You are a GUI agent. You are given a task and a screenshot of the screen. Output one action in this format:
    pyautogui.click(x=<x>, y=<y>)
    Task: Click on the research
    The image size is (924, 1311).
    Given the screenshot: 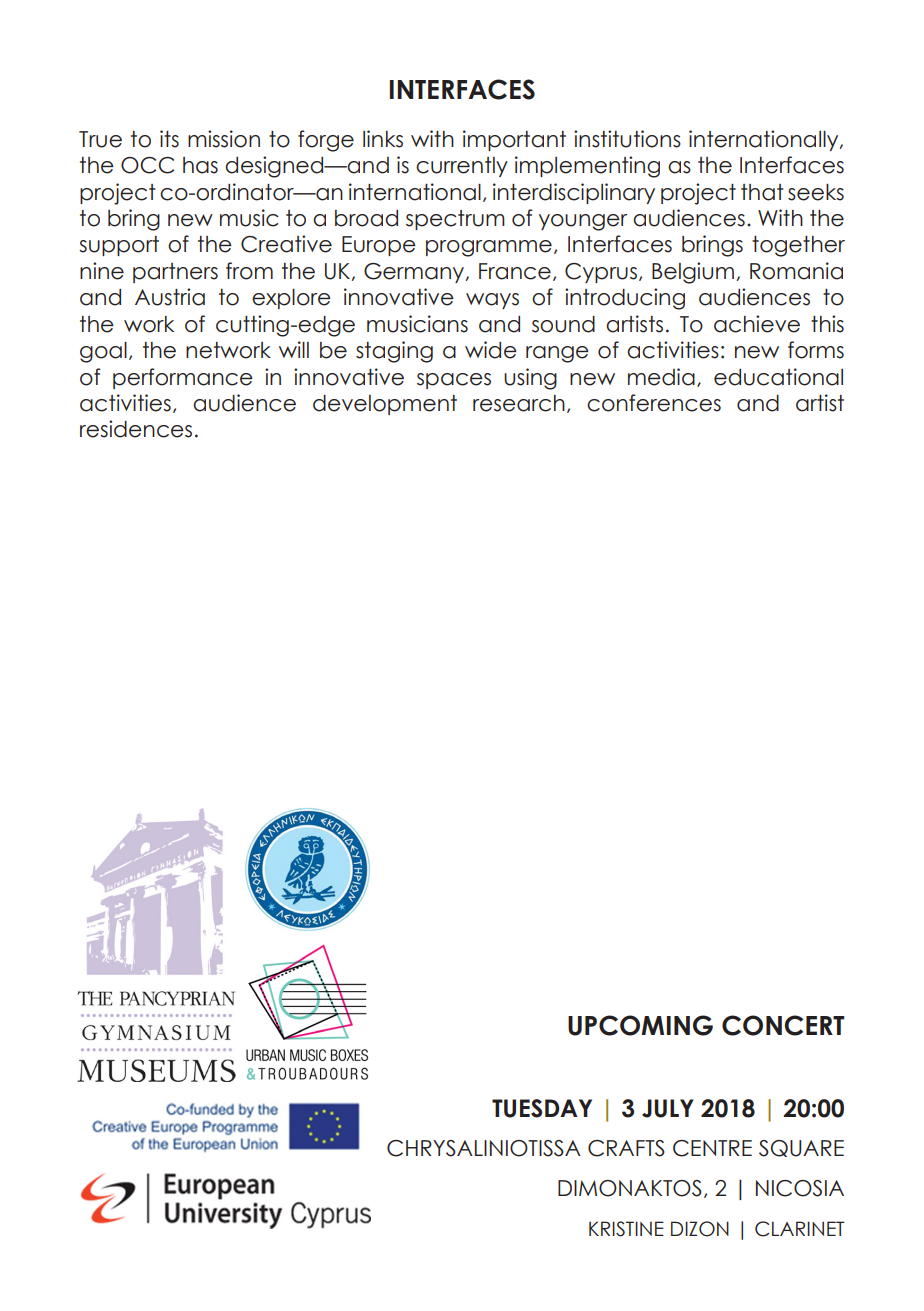 What is the action you would take?
    pyautogui.click(x=519, y=403)
